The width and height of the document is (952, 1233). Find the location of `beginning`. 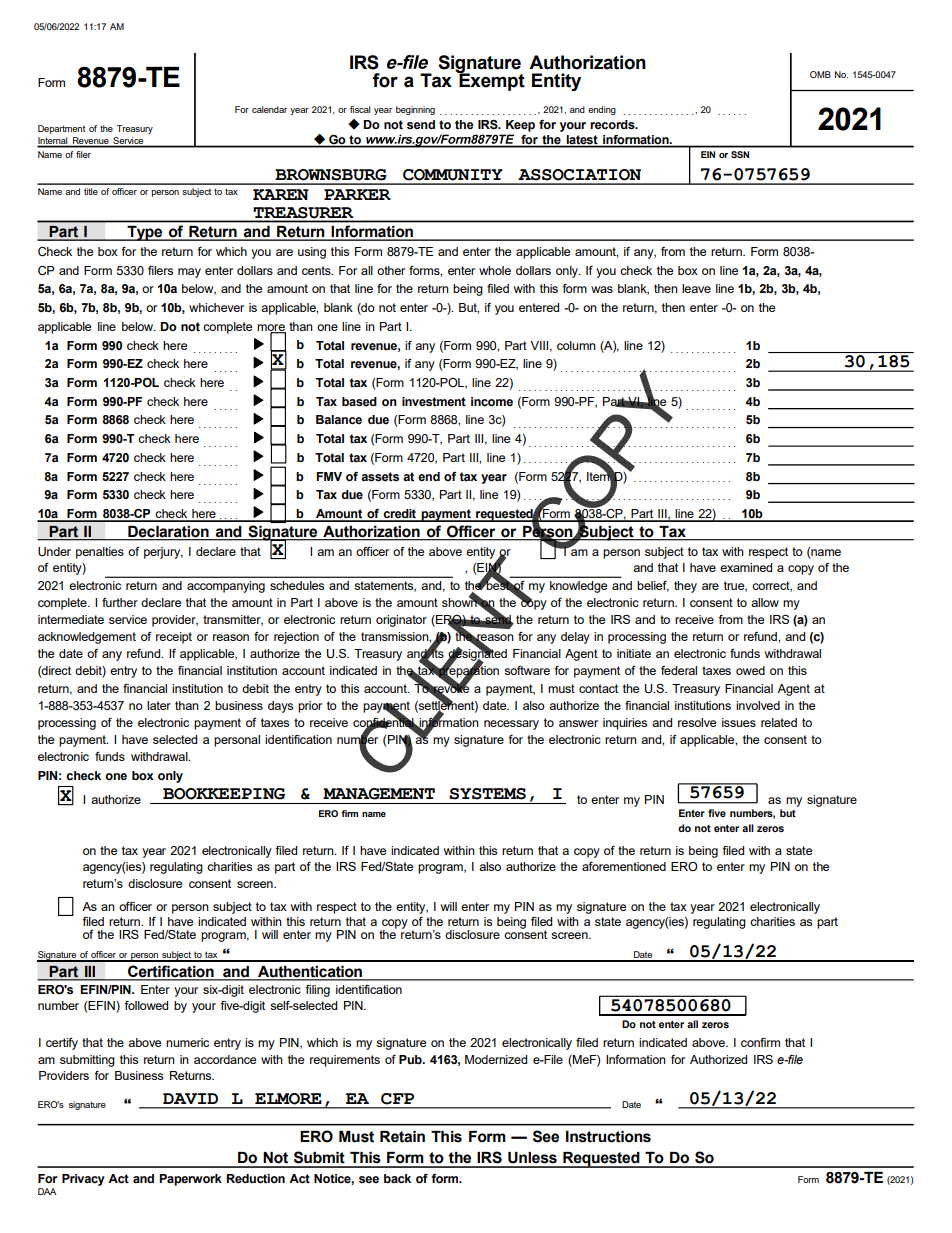

beginning is located at coordinates (415, 110).
